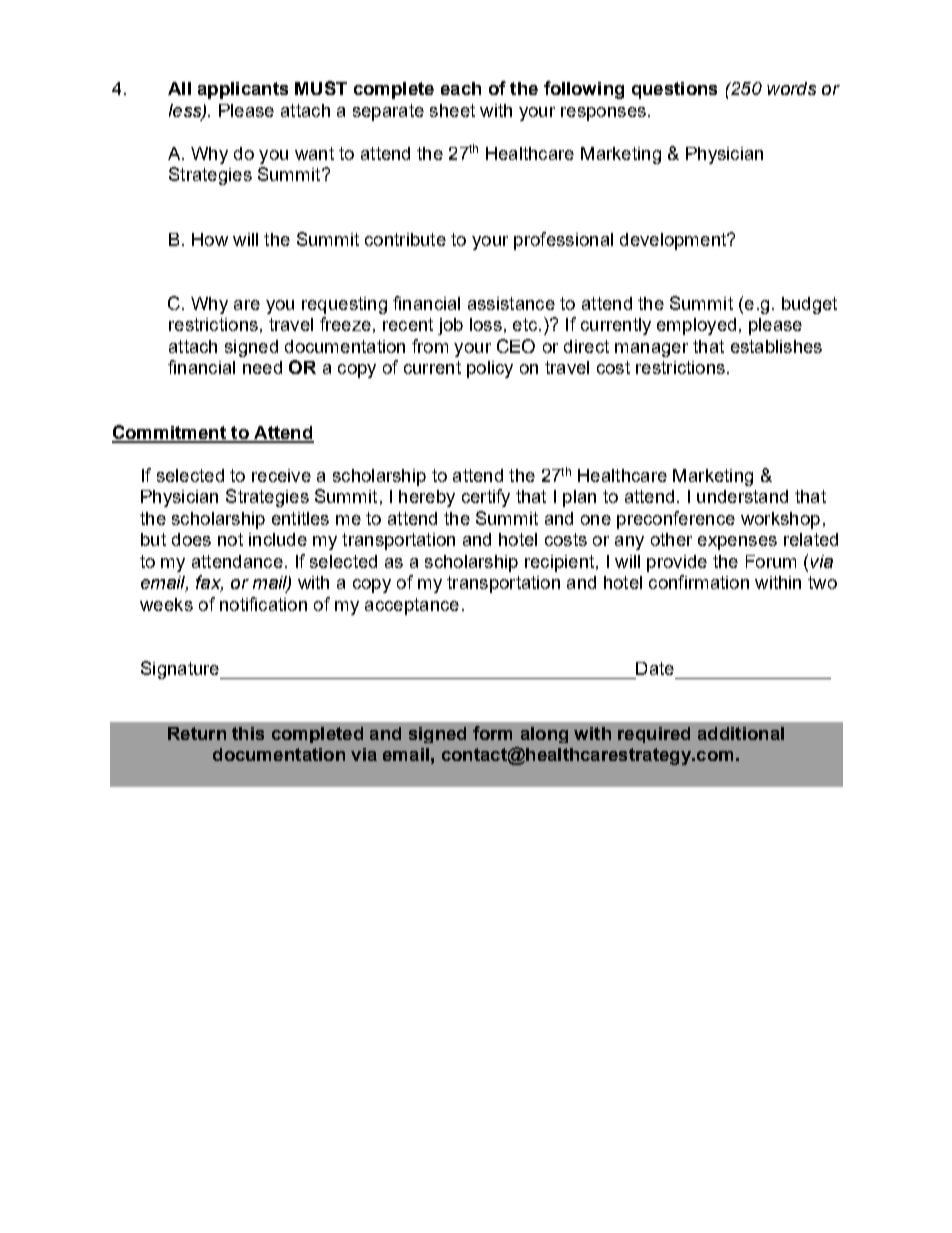 The image size is (952, 1233). I want to click on words, so click(791, 88).
